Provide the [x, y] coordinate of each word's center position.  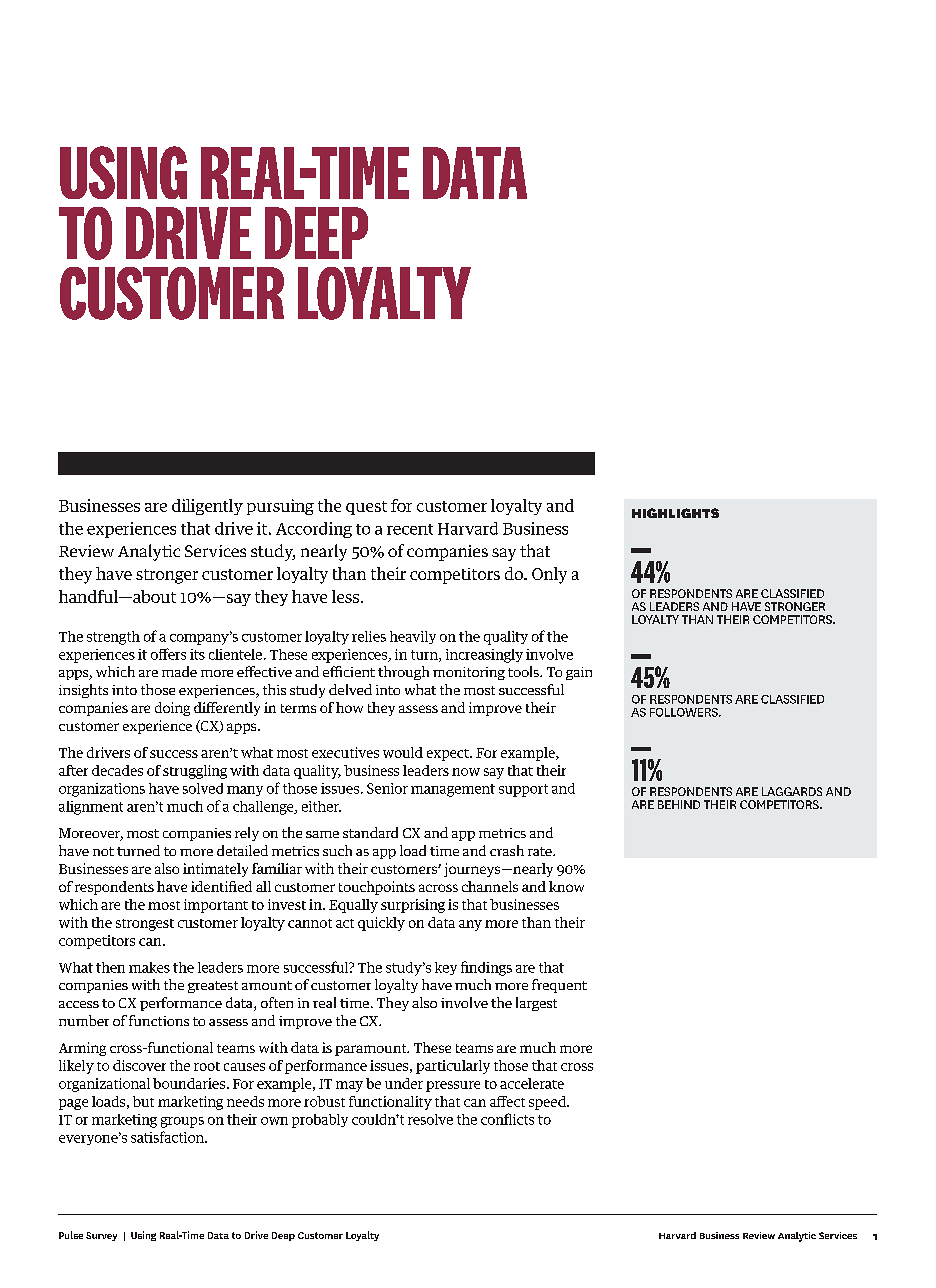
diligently [207, 507]
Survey [101, 1236]
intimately [215, 870]
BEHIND [679, 804]
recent [410, 529]
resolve [430, 1119]
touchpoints [377, 888]
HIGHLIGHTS [675, 513]
